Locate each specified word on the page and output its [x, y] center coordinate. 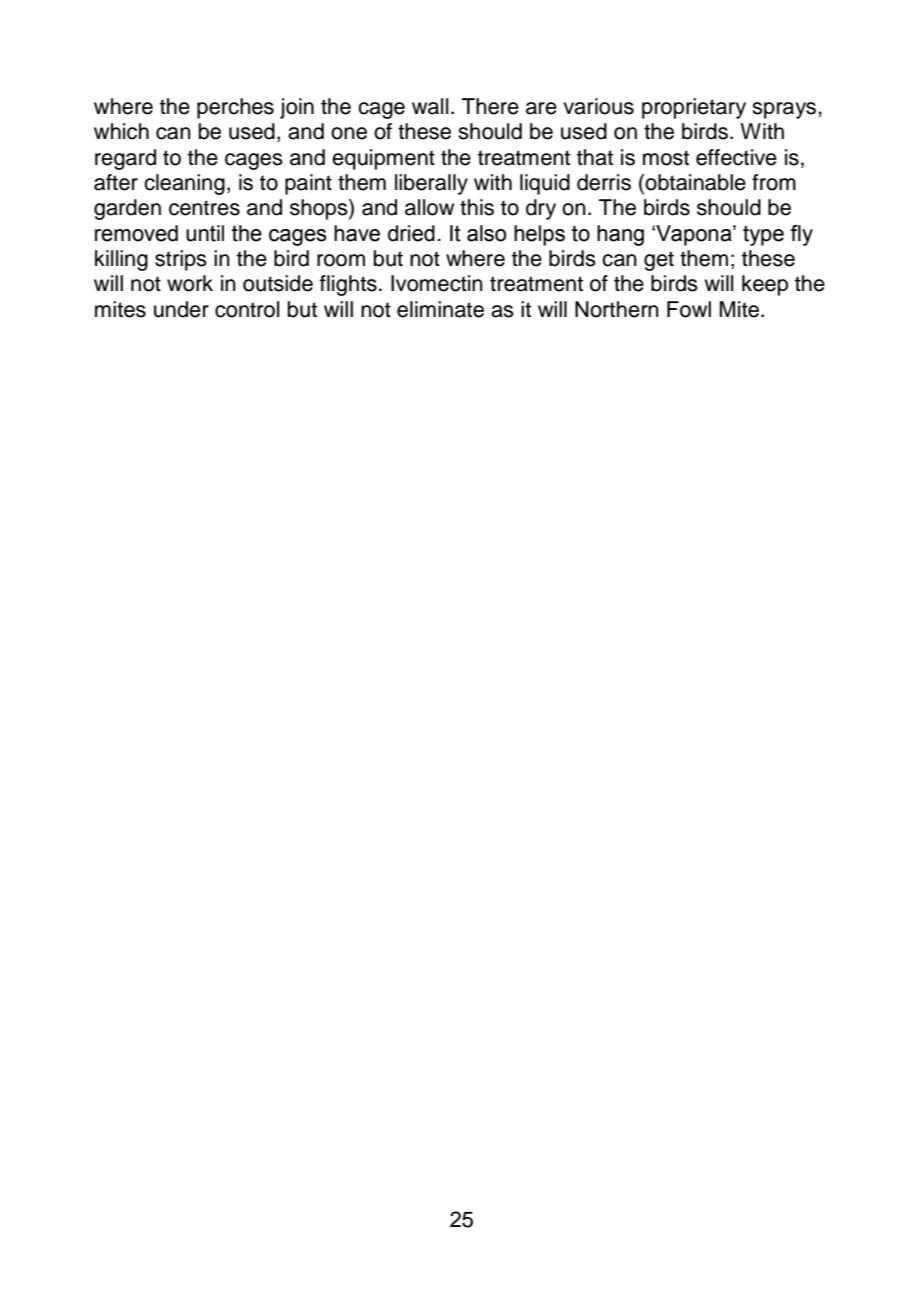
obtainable [695, 182]
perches [235, 108]
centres [204, 208]
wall [430, 106]
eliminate [440, 309]
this [477, 207]
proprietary [694, 108]
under [181, 309]
